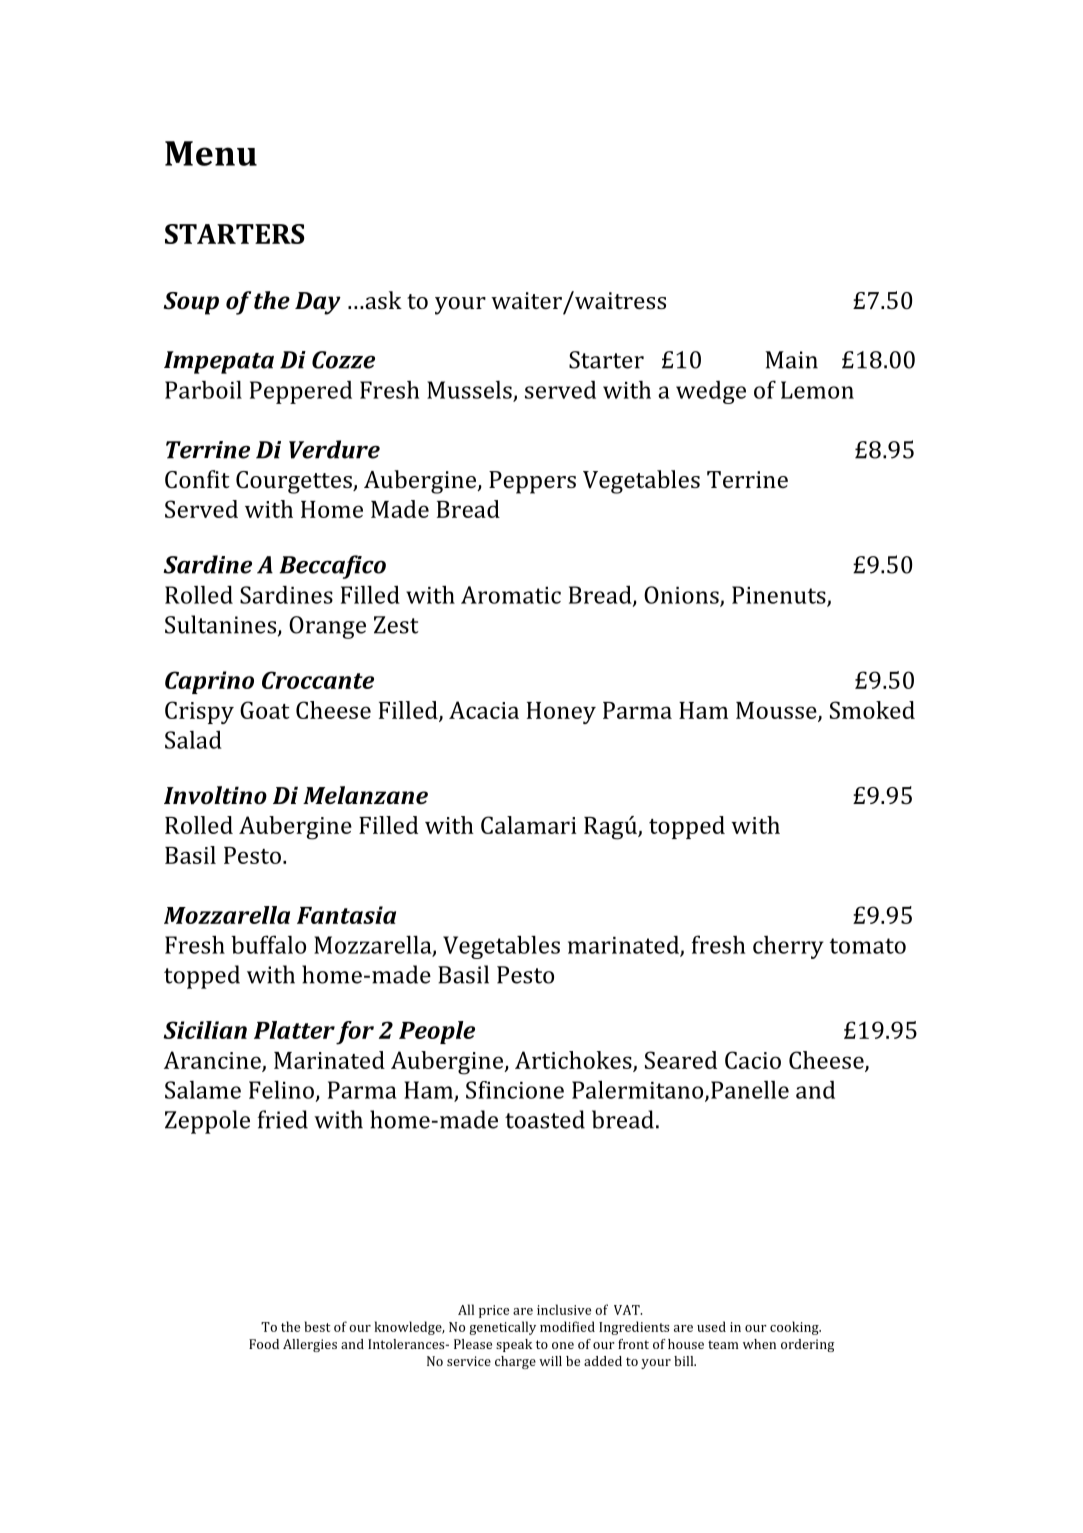 The height and width of the image is (1533, 1083). I want to click on Artichokes, so click(574, 1061).
